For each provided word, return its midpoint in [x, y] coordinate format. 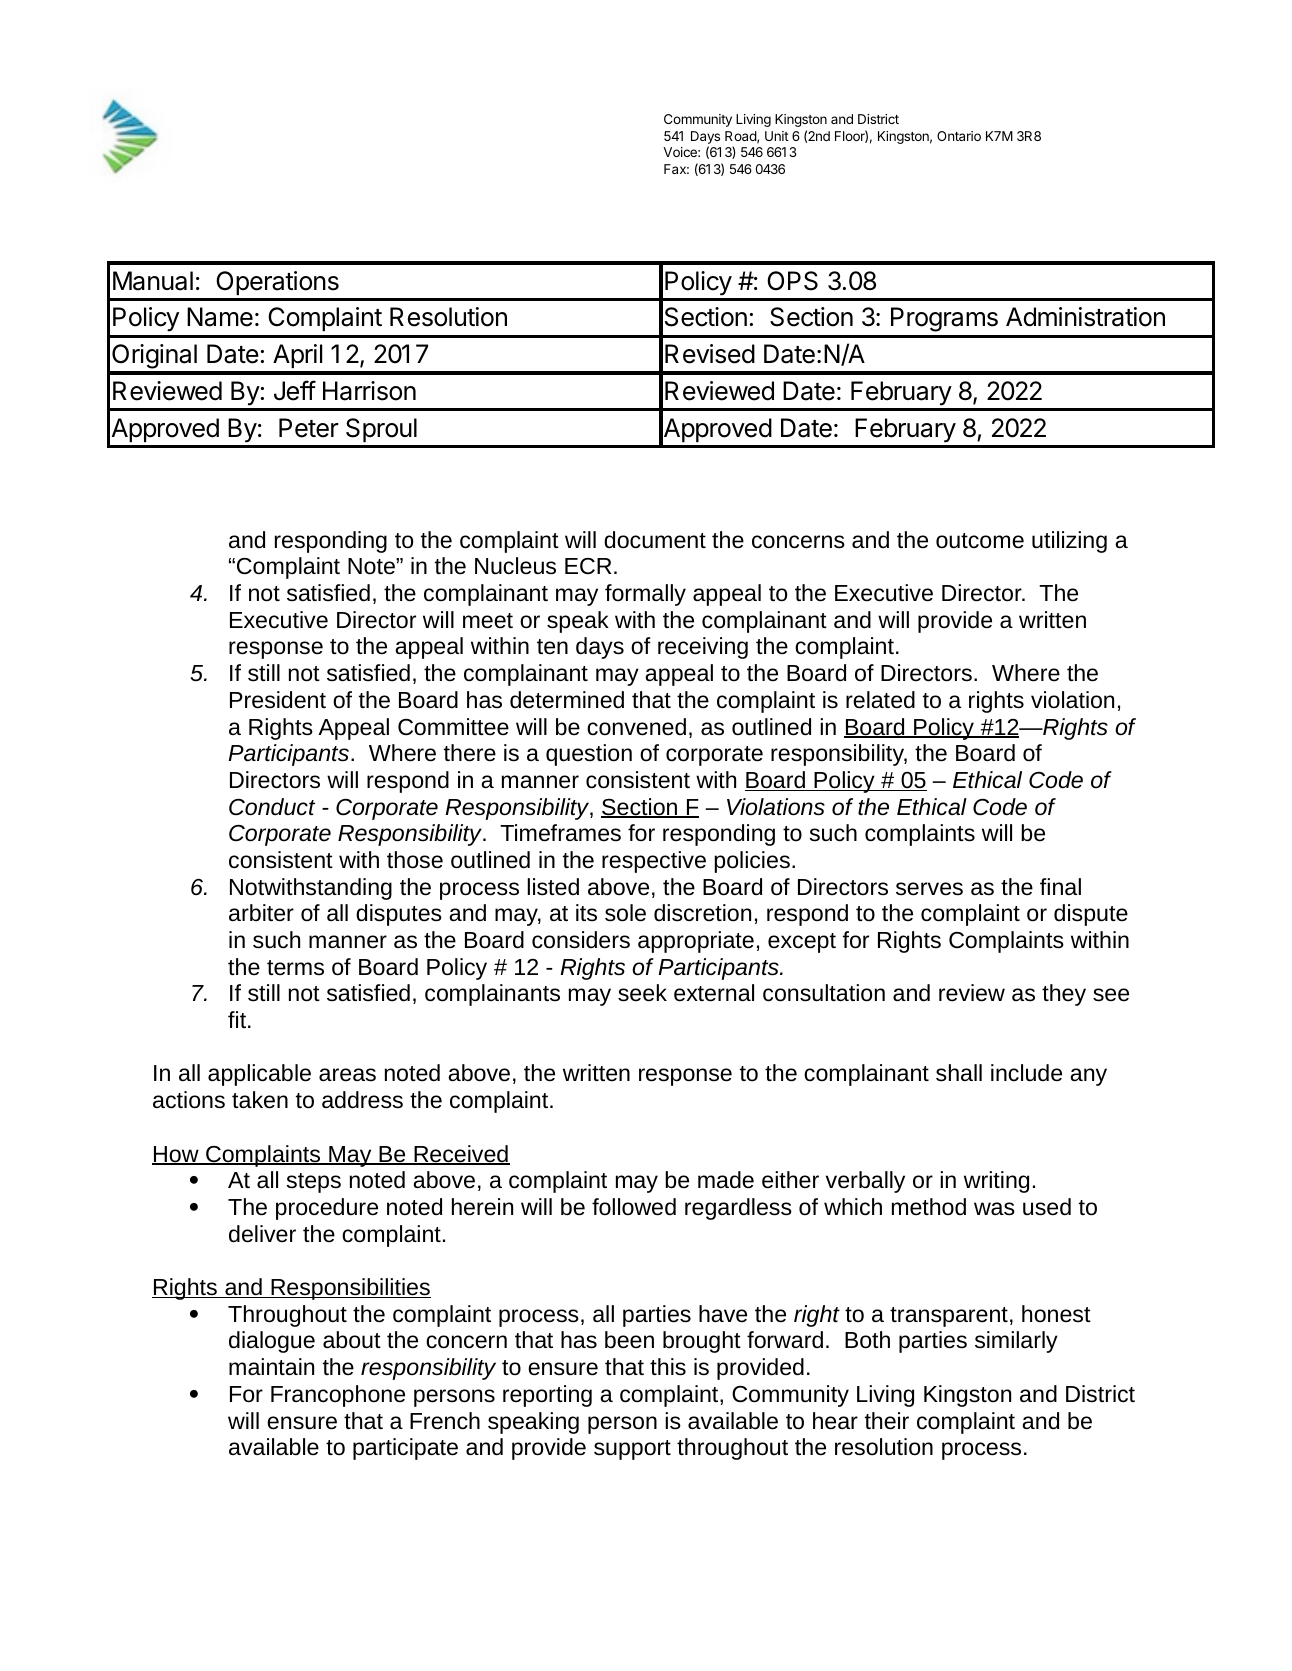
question [589, 755]
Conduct [272, 807]
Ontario [959, 136]
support [632, 1450]
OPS [792, 281]
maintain [271, 1366]
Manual [153, 281]
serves [929, 889]
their [887, 1421]
